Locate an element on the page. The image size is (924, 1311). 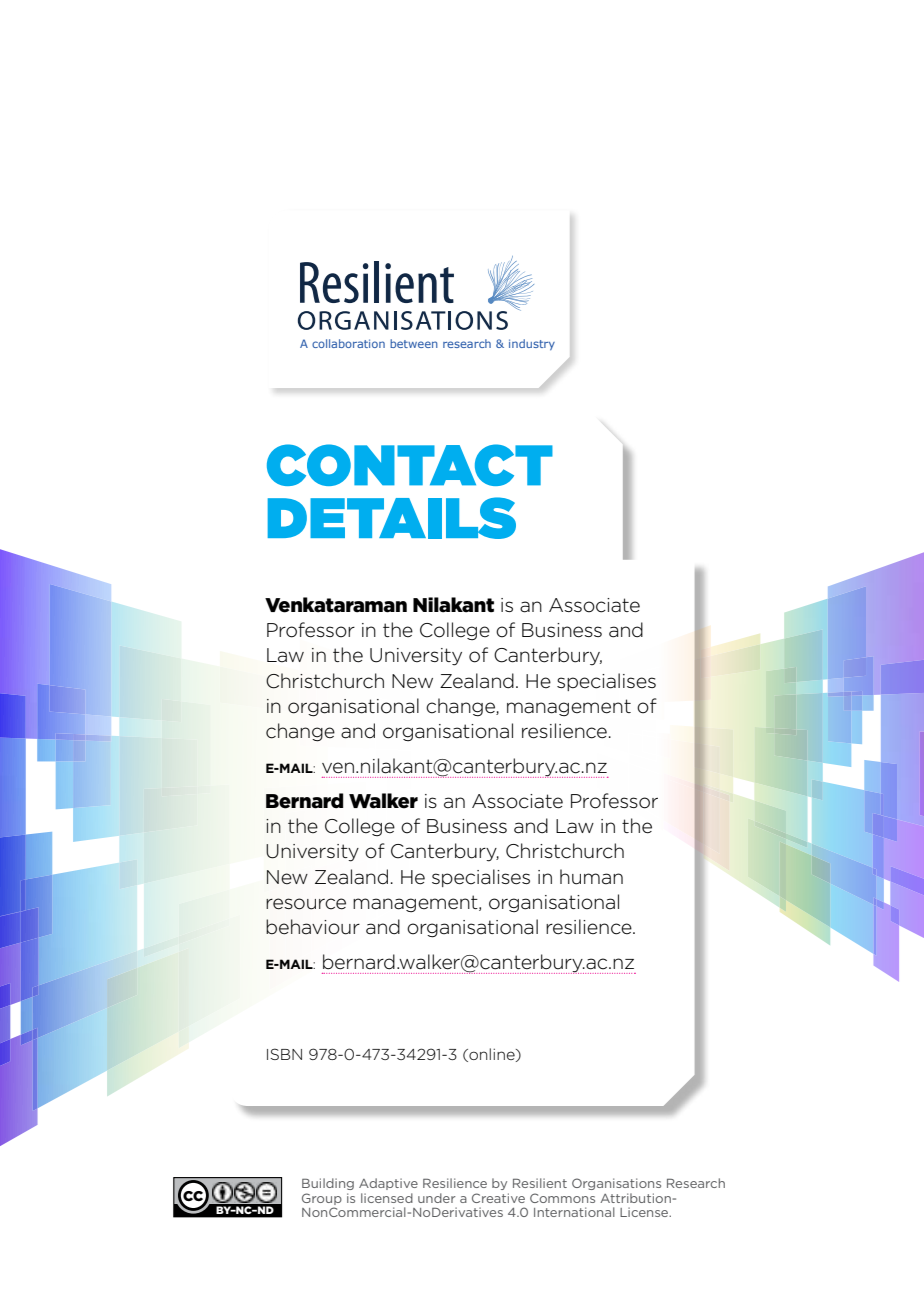
Venkataraman is located at coordinates (336, 605).
